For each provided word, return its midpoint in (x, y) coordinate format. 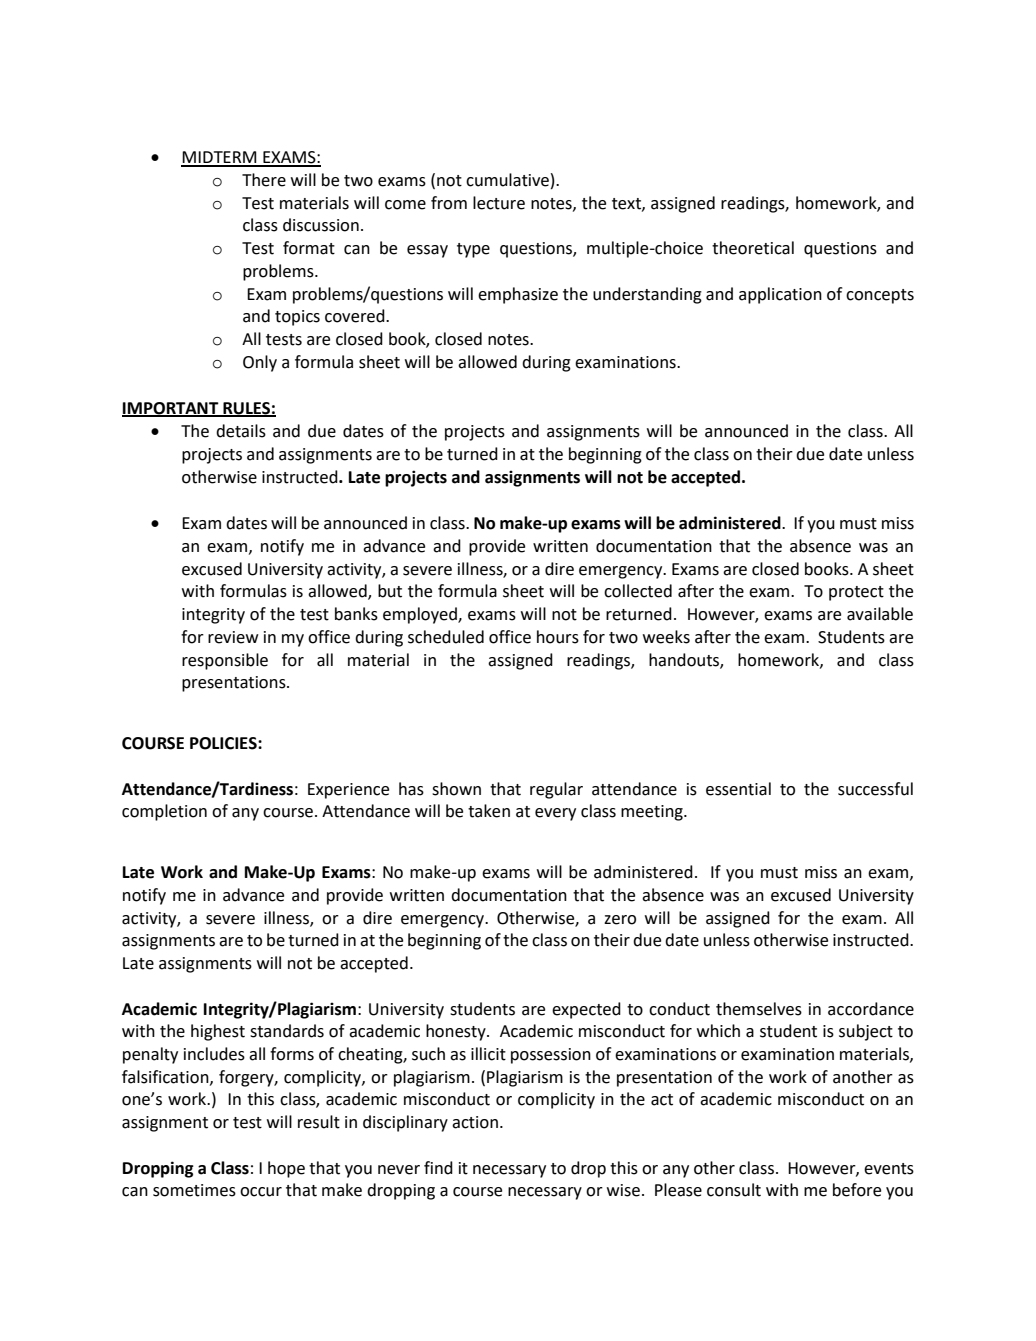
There (264, 180)
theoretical (753, 248)
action (475, 1122)
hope (286, 1169)
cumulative (507, 180)
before (857, 1190)
